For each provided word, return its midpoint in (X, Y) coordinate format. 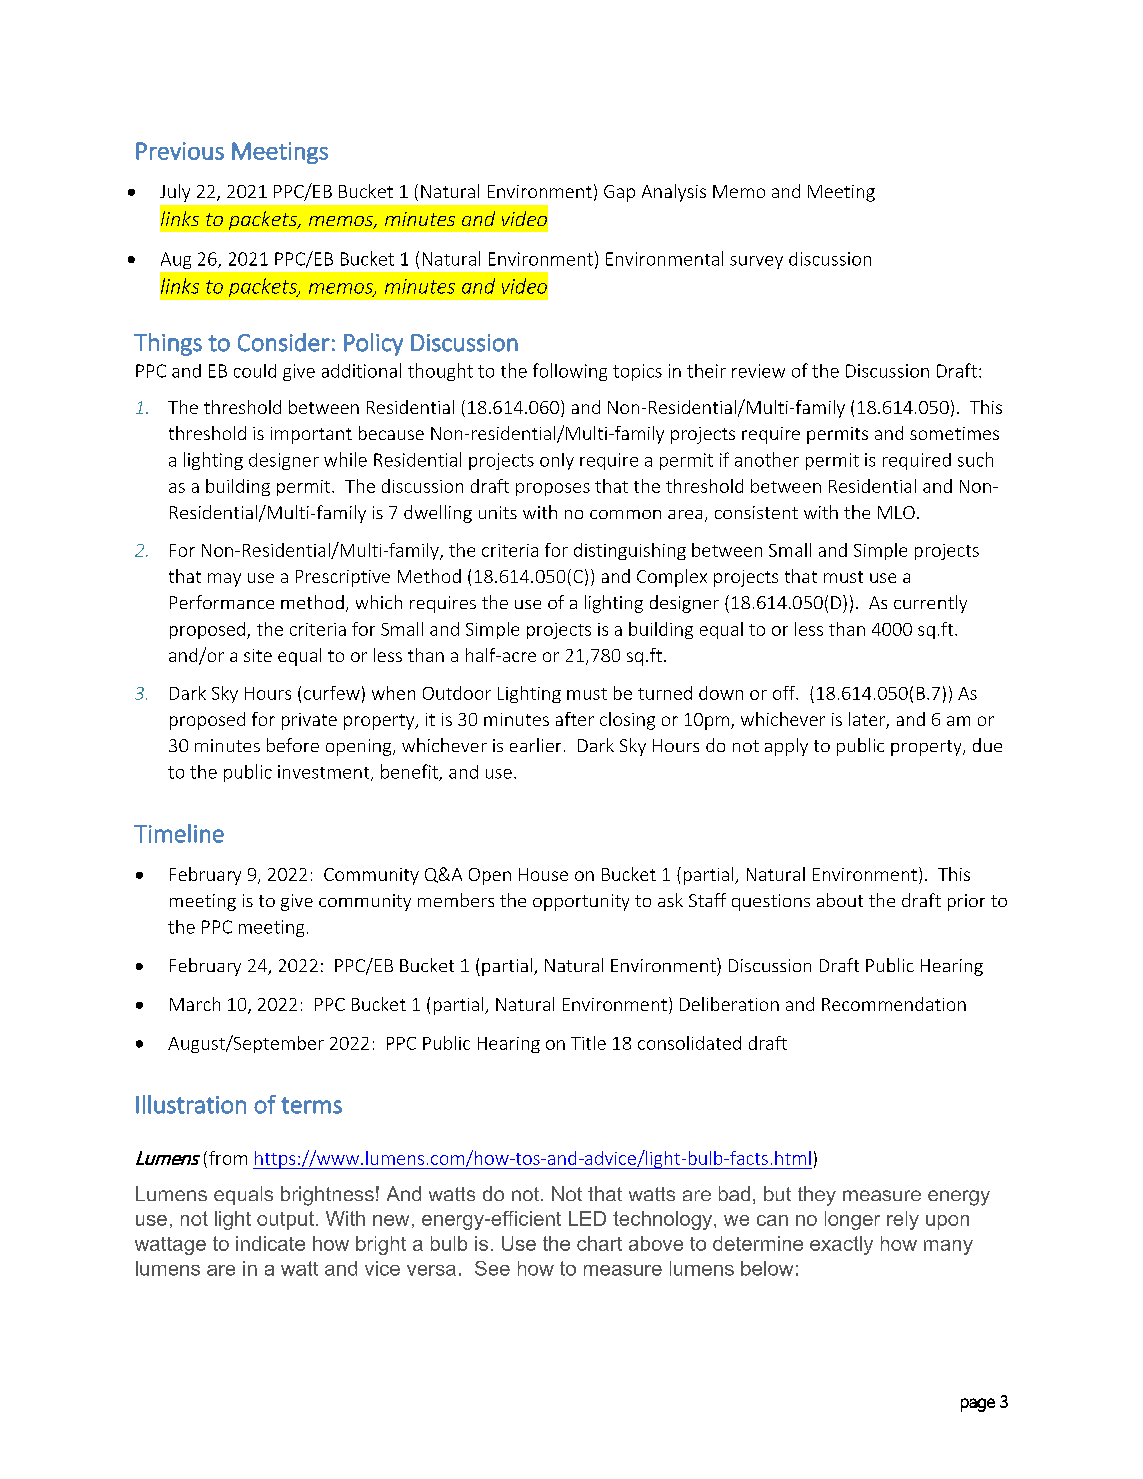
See (492, 1268)
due (987, 745)
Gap (619, 193)
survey (756, 262)
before (293, 745)
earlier (535, 745)
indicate (270, 1243)
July (175, 193)
